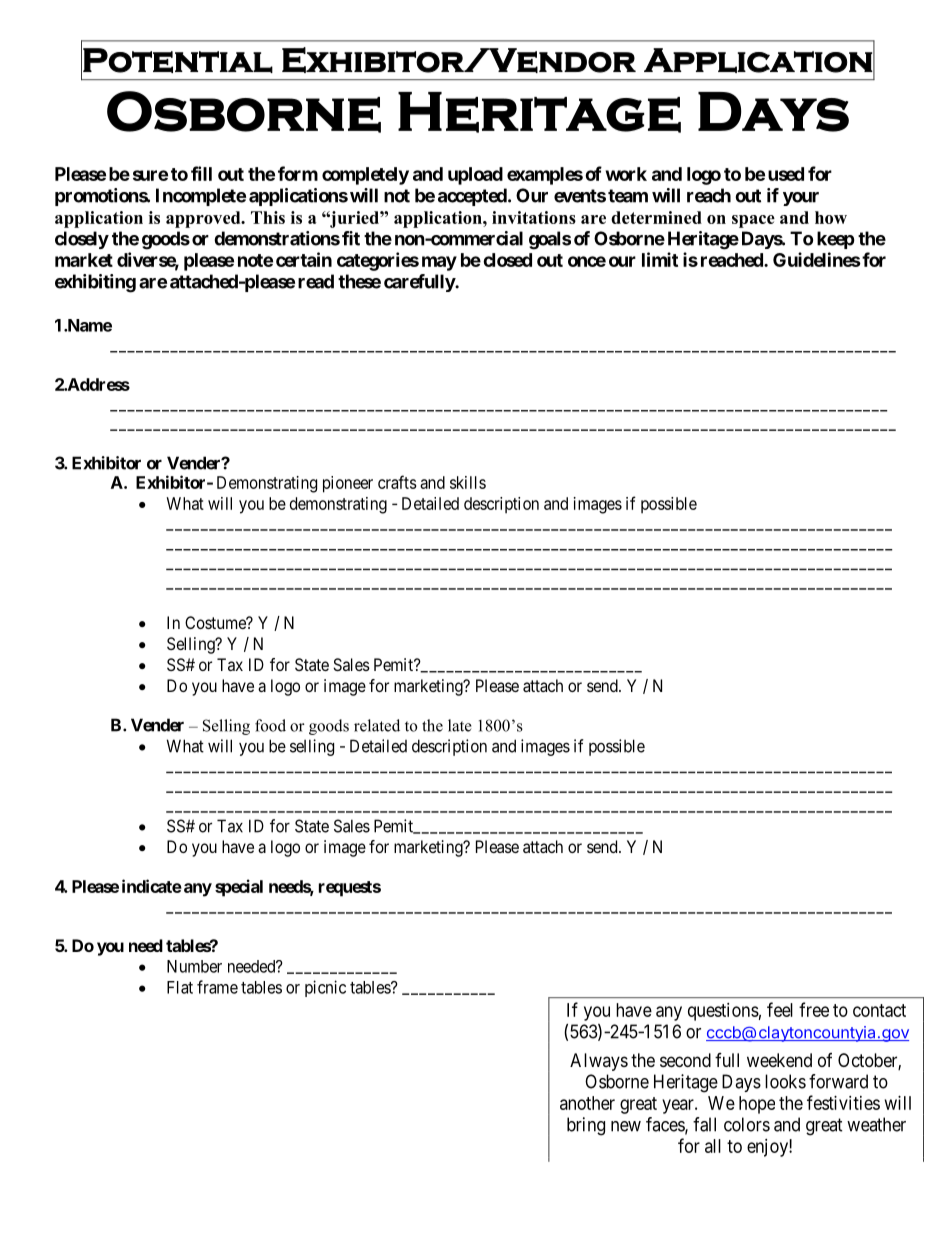 The height and width of the screenshot is (1233, 952). Describe the element at coordinates (239, 888) in the screenshot. I see `special` at that location.
